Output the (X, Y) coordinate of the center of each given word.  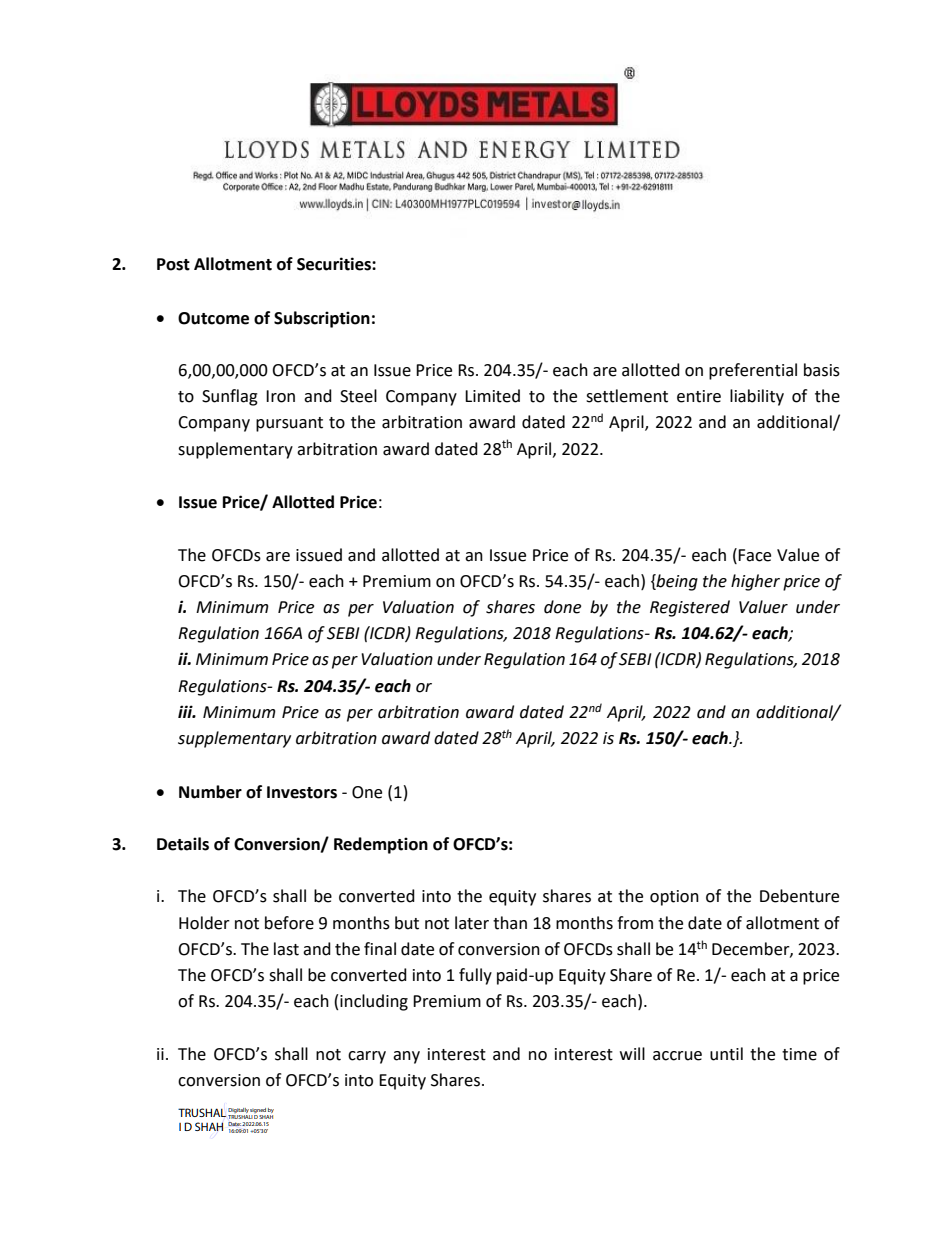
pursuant (289, 424)
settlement (627, 396)
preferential (753, 371)
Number (210, 792)
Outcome (213, 318)
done (562, 607)
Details (183, 844)
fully (475, 976)
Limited (492, 396)
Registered (690, 608)
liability (757, 397)
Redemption (381, 845)
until (726, 1054)
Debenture (799, 896)
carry (367, 1057)
